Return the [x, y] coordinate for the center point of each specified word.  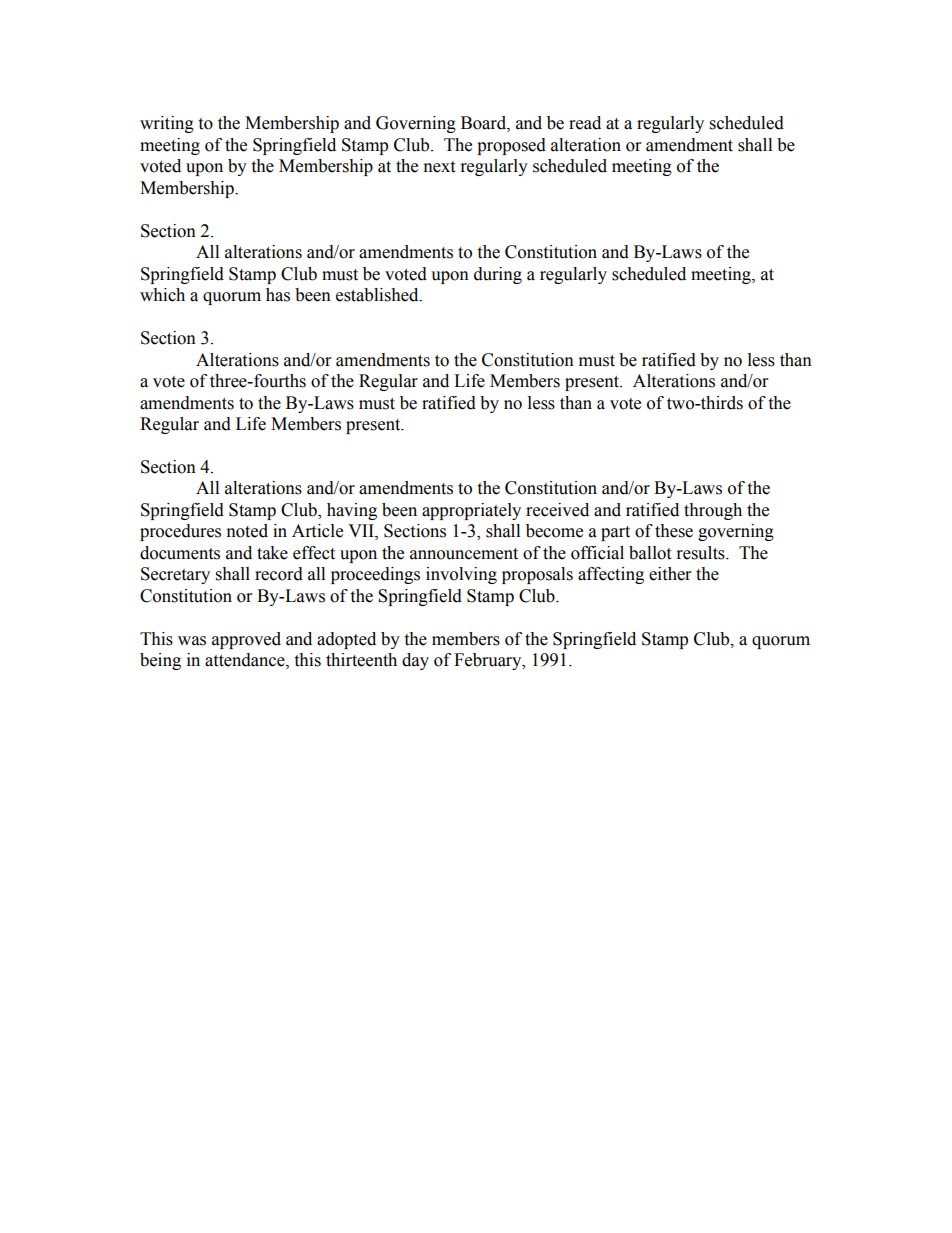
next [439, 167]
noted [247, 531]
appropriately [471, 511]
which [162, 295]
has [278, 295]
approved [246, 640]
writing [167, 124]
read [585, 123]
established [378, 295]
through [713, 511]
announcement [464, 554]
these [674, 531]
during [498, 275]
